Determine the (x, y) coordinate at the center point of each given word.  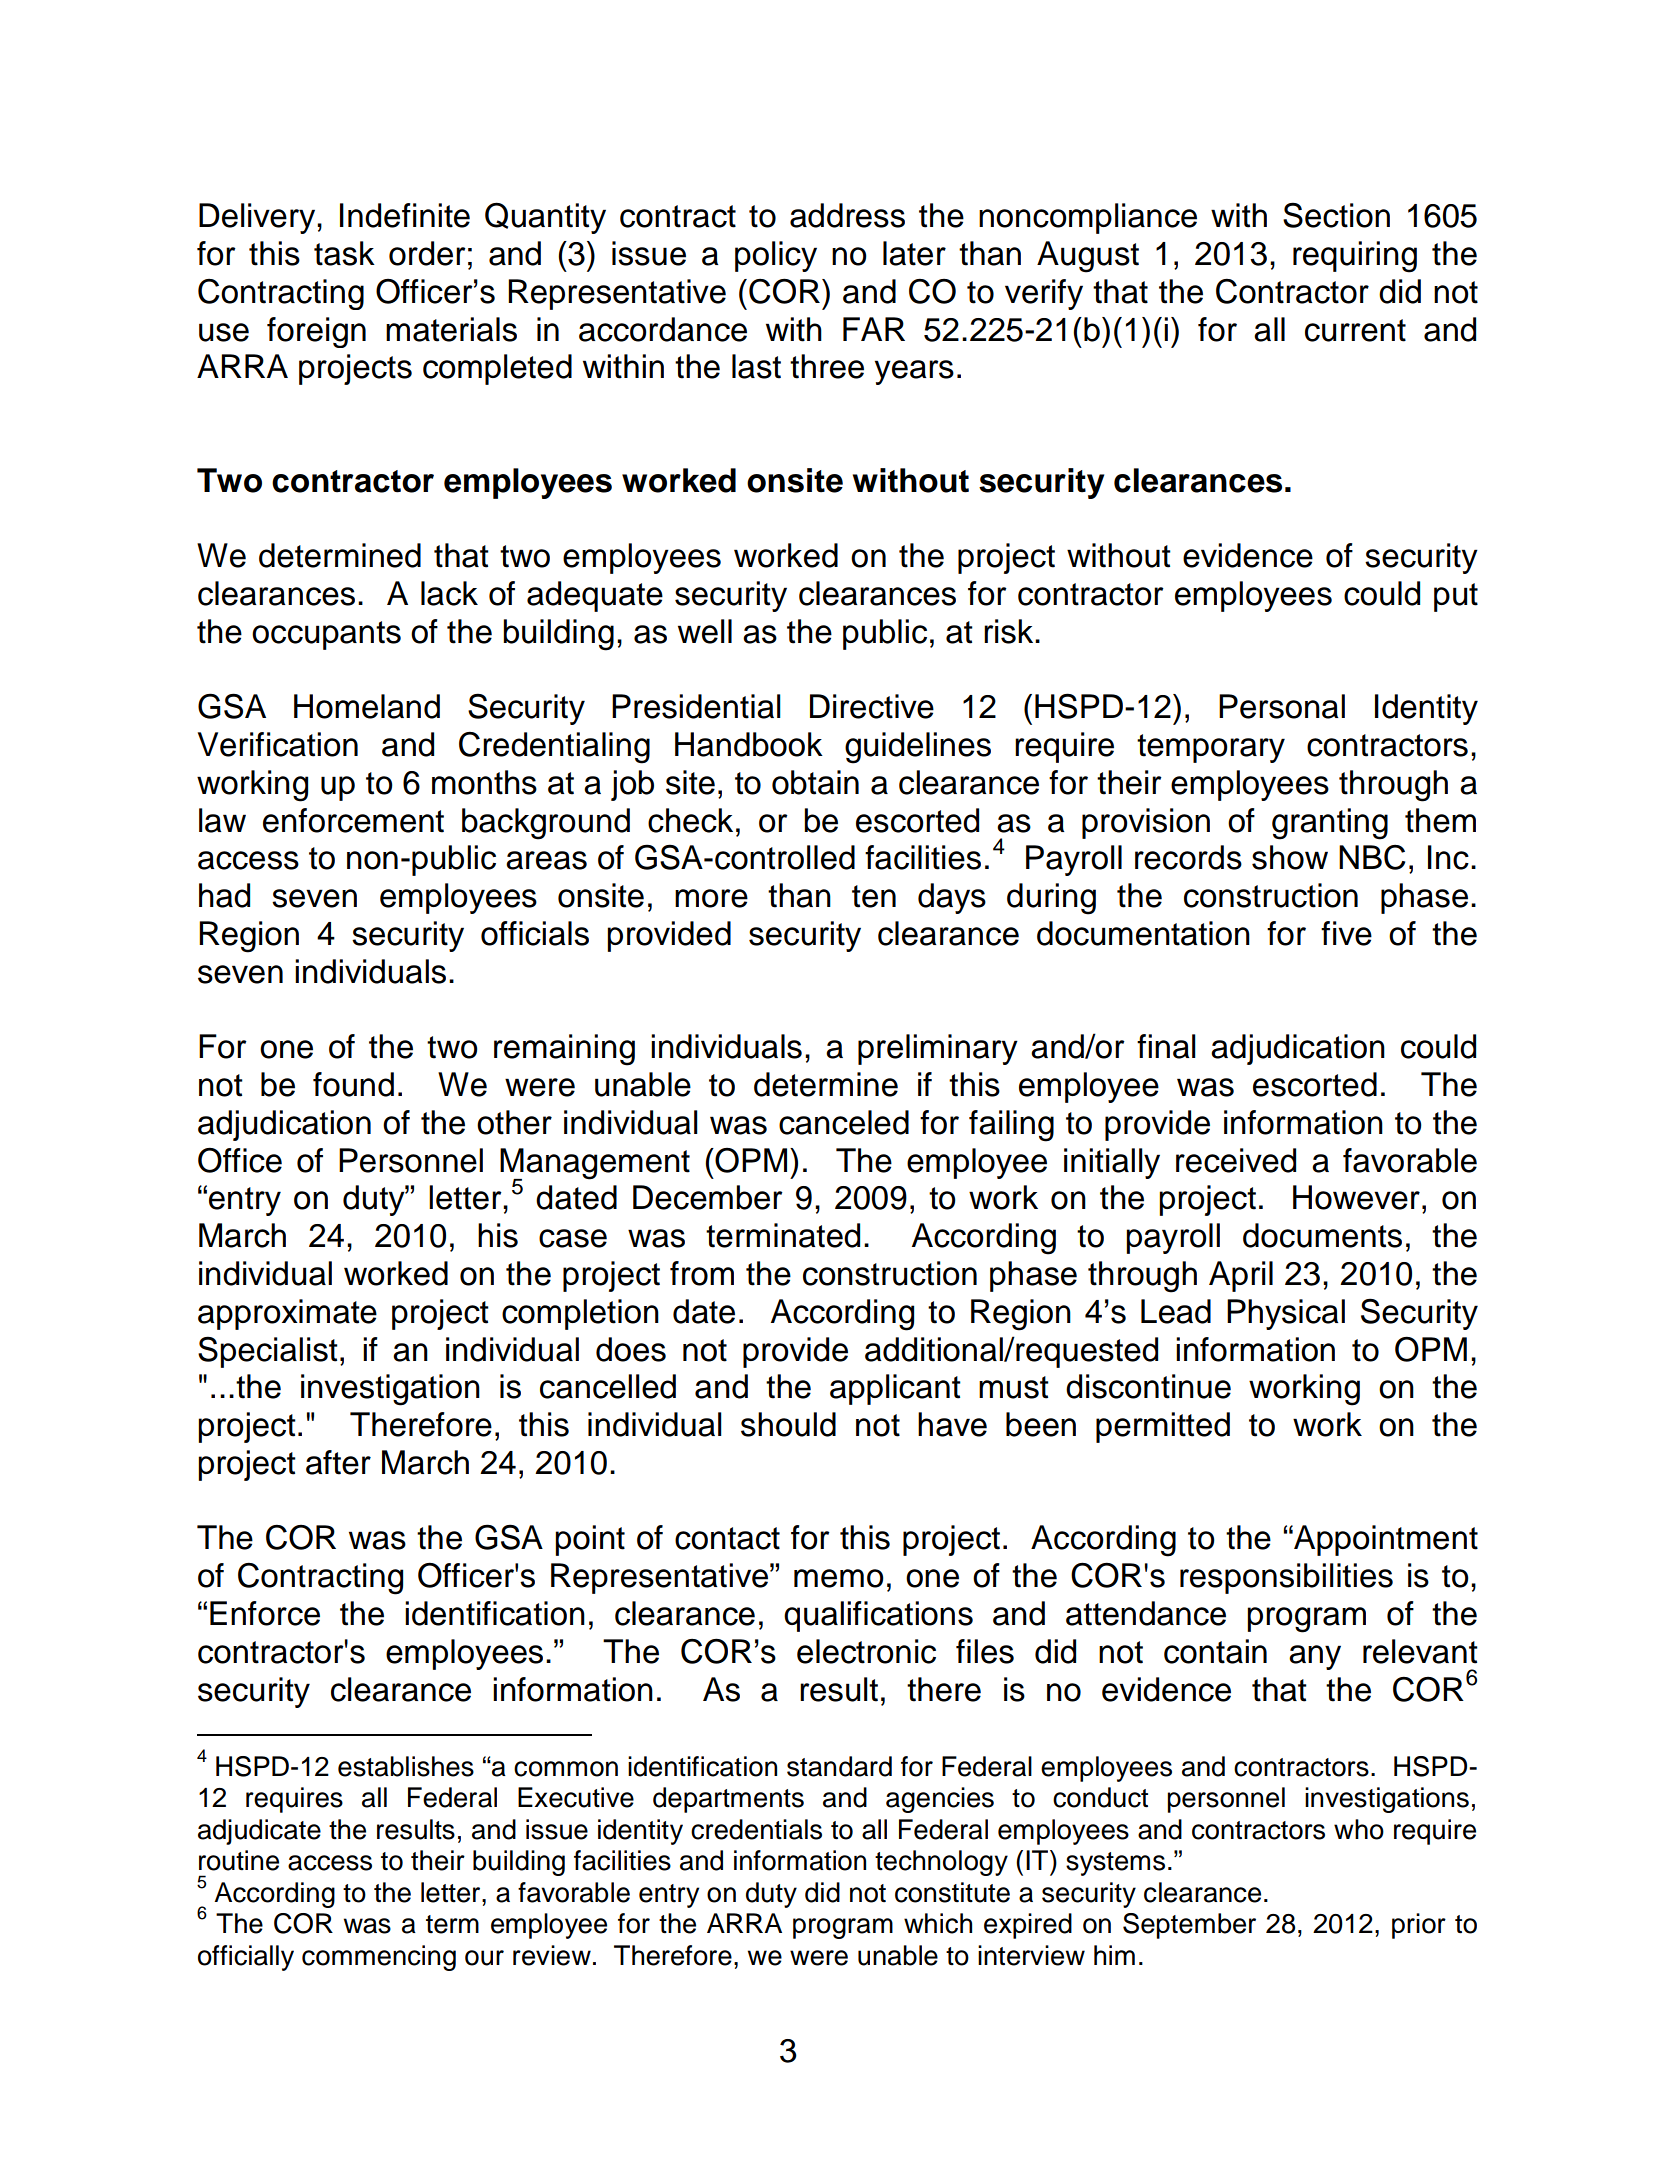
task (344, 253)
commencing (379, 1958)
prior (1419, 1926)
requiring (1355, 257)
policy (776, 256)
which (938, 1923)
